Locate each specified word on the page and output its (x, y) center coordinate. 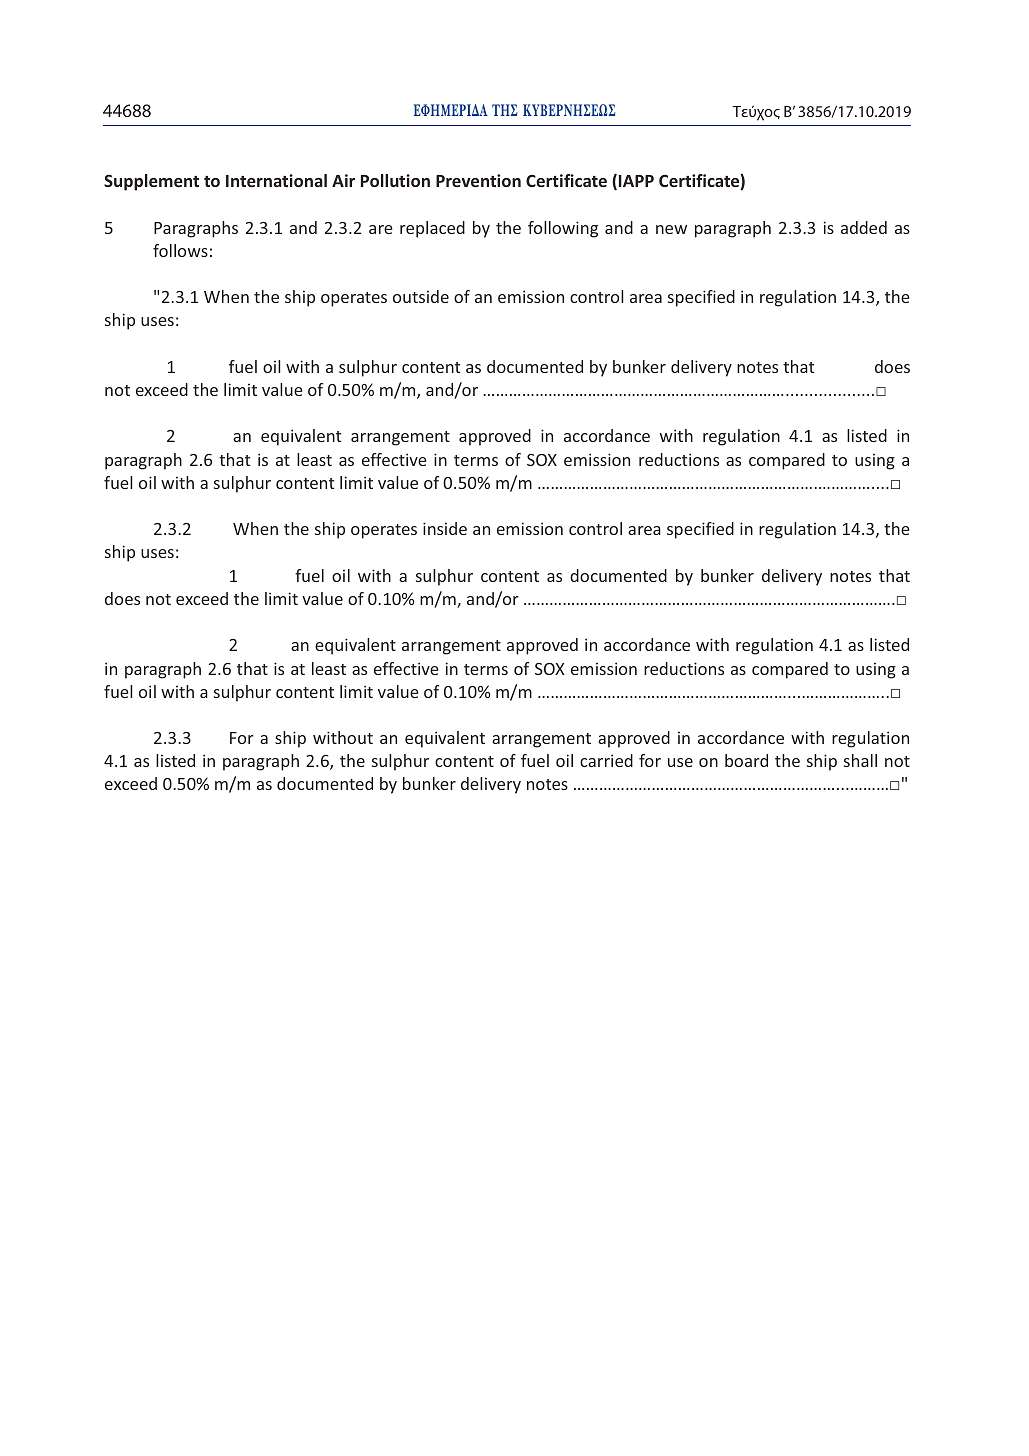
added (864, 227)
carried (606, 760)
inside (445, 528)
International (276, 180)
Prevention (478, 180)
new (671, 229)
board (746, 760)
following (563, 229)
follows (180, 250)
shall (860, 760)
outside (421, 296)
